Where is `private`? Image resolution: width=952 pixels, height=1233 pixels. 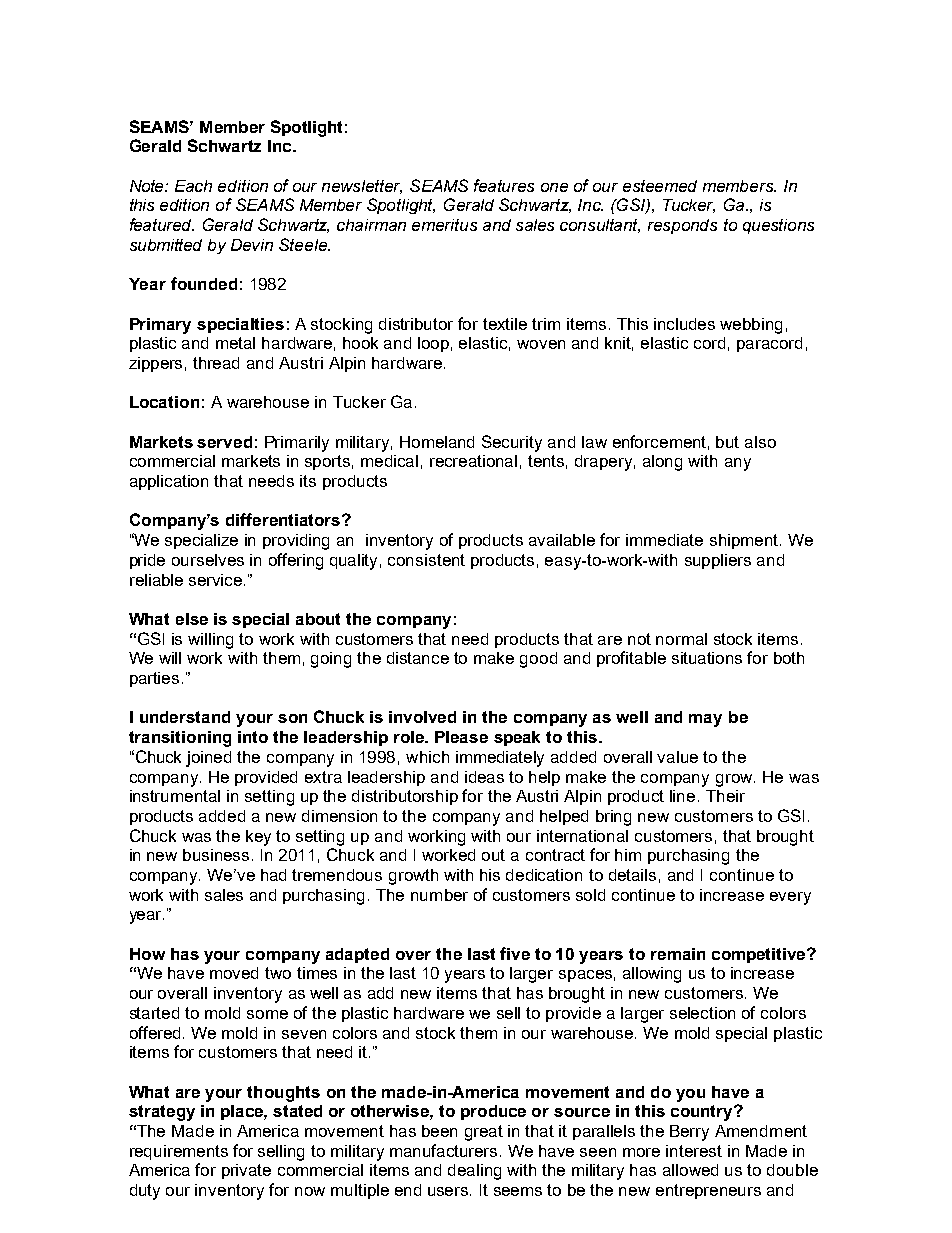 private is located at coordinates (246, 1171).
